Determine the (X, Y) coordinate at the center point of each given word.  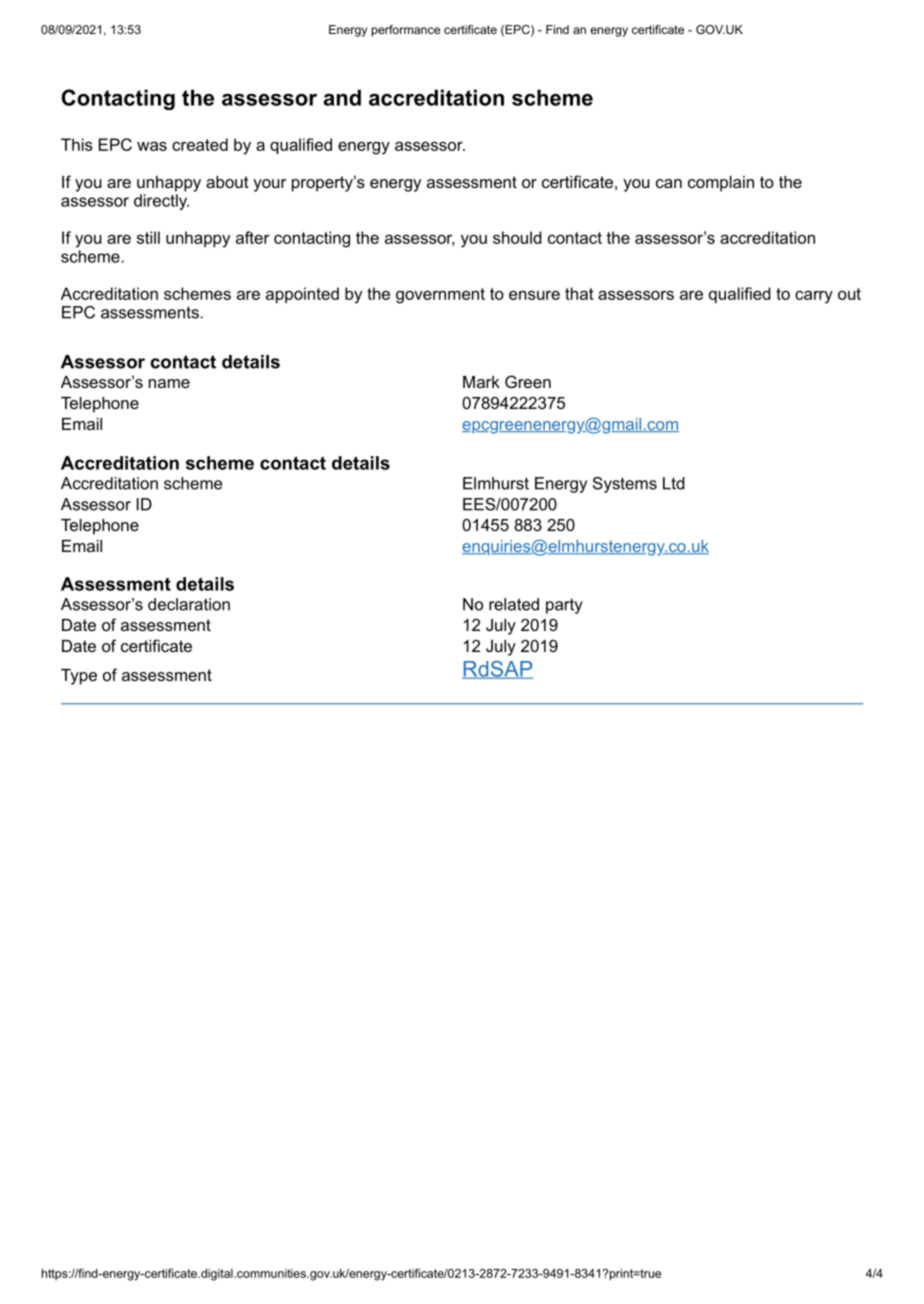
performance (406, 31)
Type (79, 677)
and (342, 97)
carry (814, 297)
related (514, 604)
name (169, 383)
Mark (481, 382)
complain (721, 184)
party (564, 606)
